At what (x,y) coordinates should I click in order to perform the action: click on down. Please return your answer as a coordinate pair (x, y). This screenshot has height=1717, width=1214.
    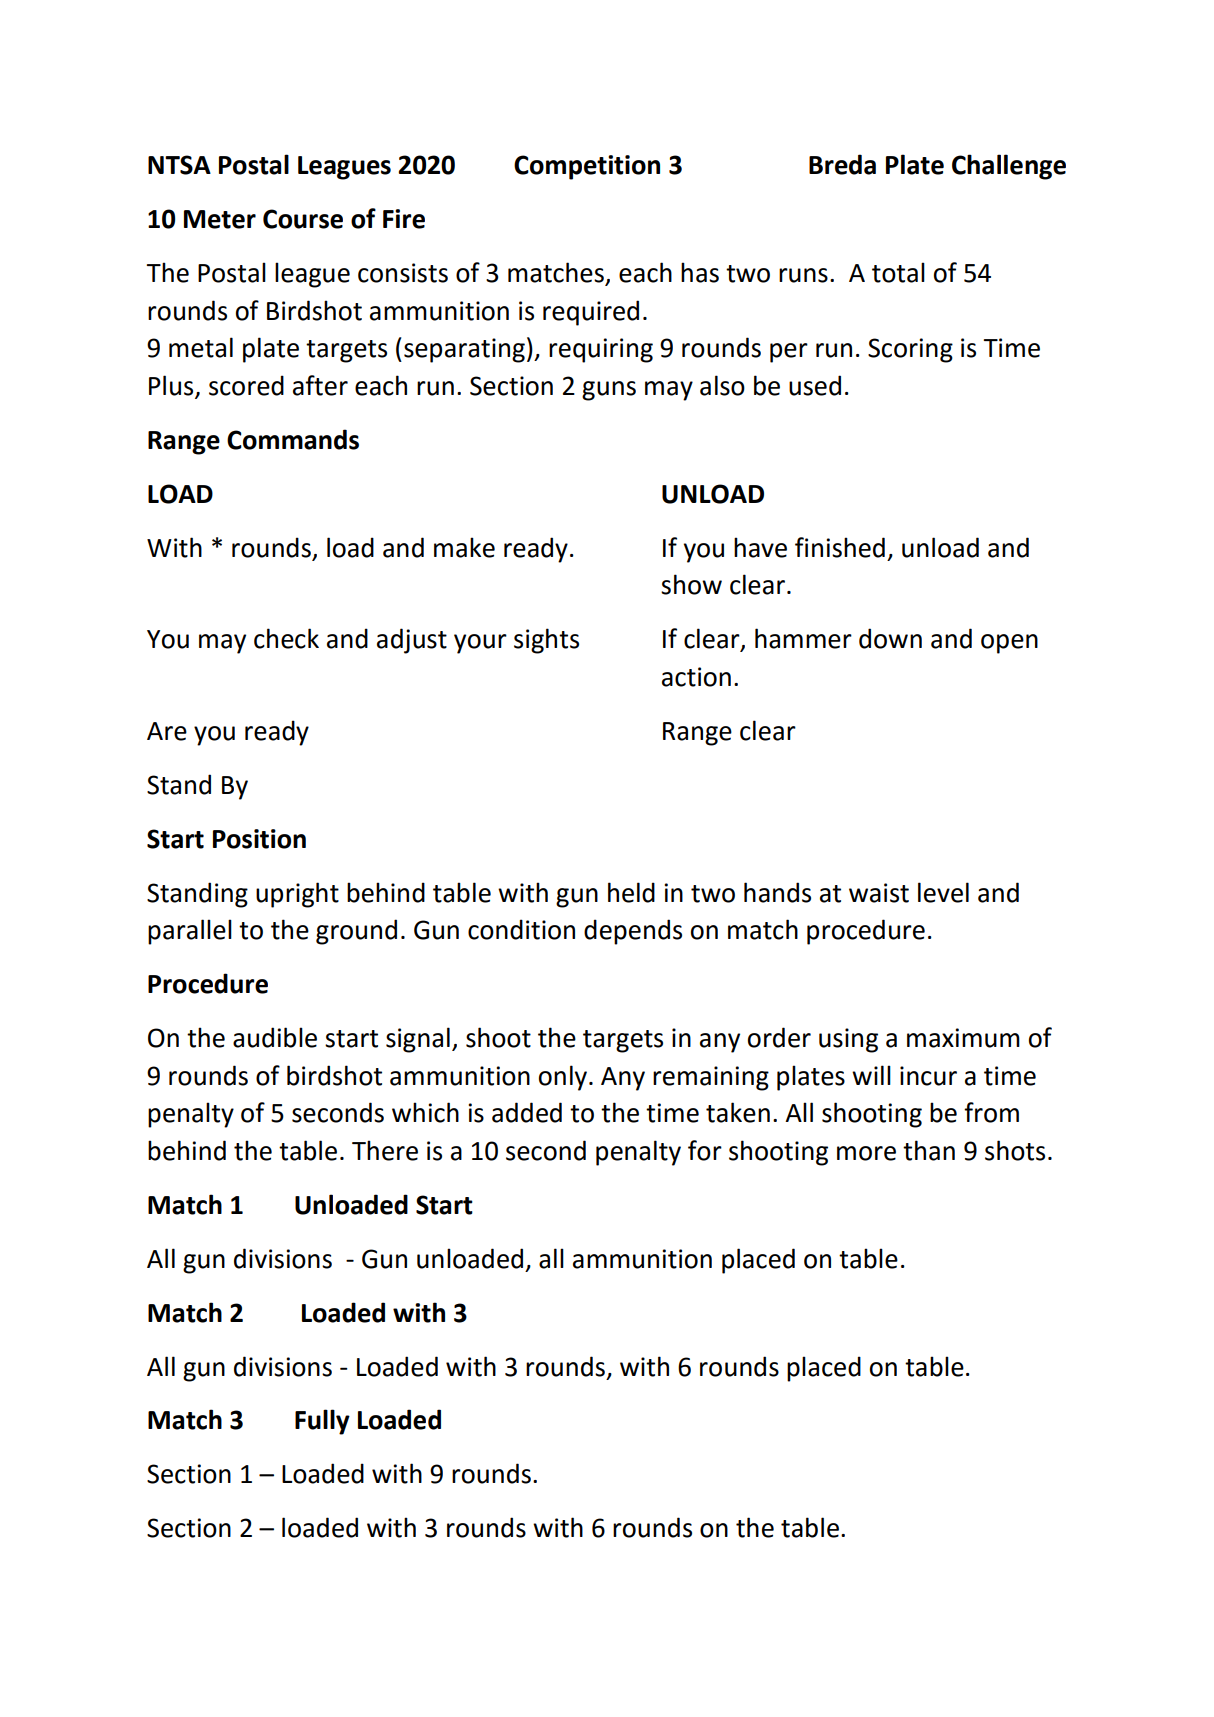
    Looking at the image, I should click on (890, 638).
